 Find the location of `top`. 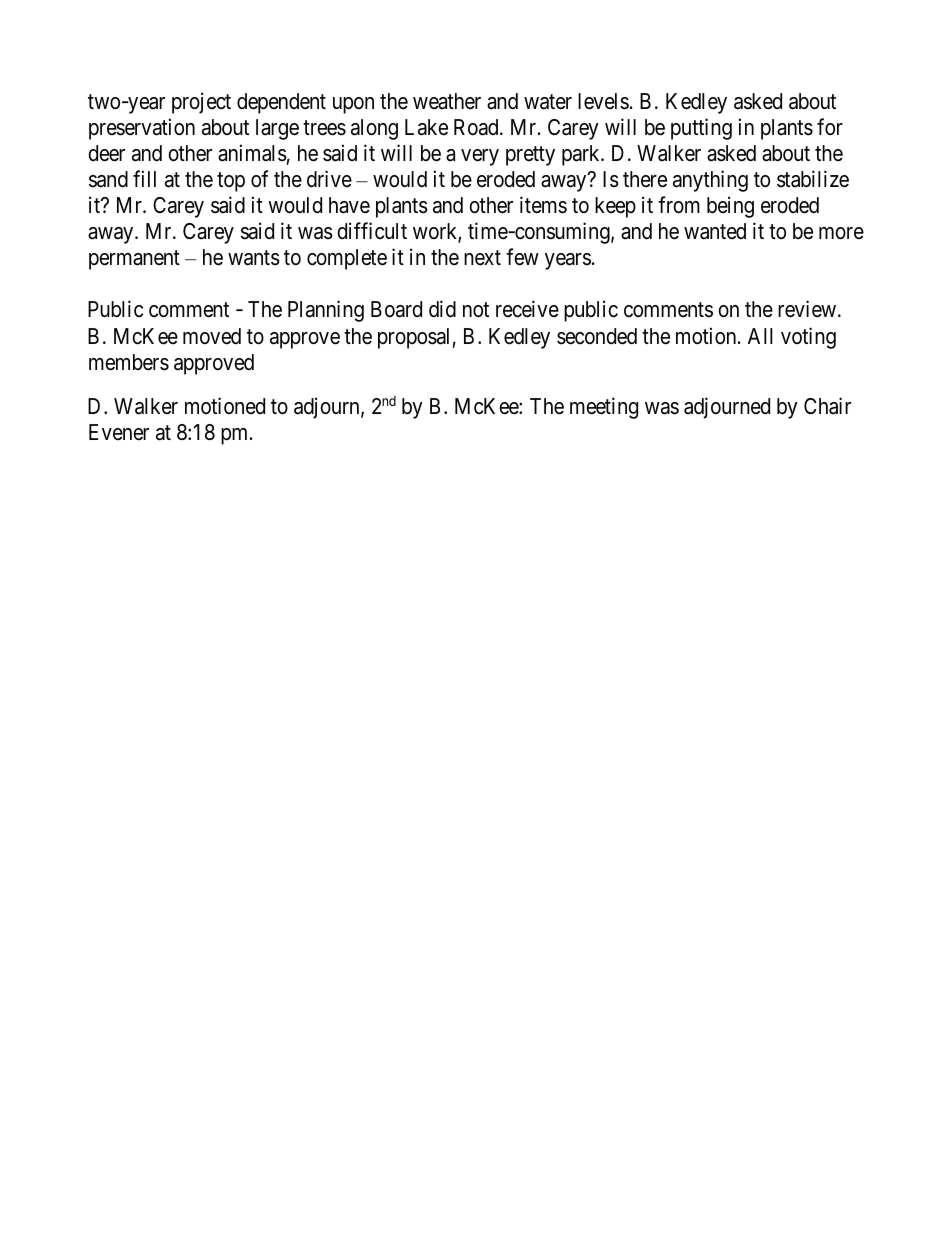

top is located at coordinates (231, 182).
